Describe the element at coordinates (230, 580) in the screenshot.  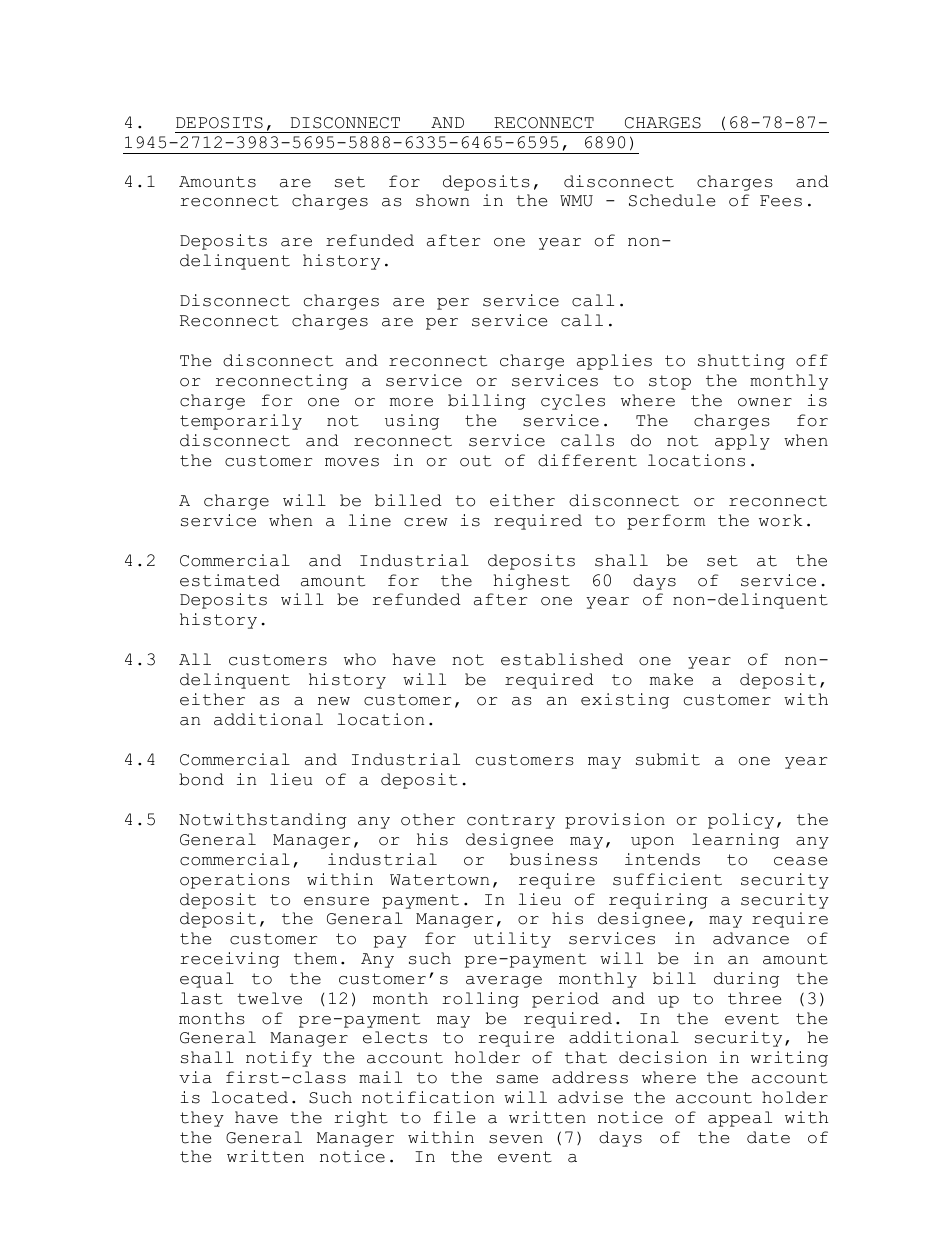
I see `estimated` at that location.
